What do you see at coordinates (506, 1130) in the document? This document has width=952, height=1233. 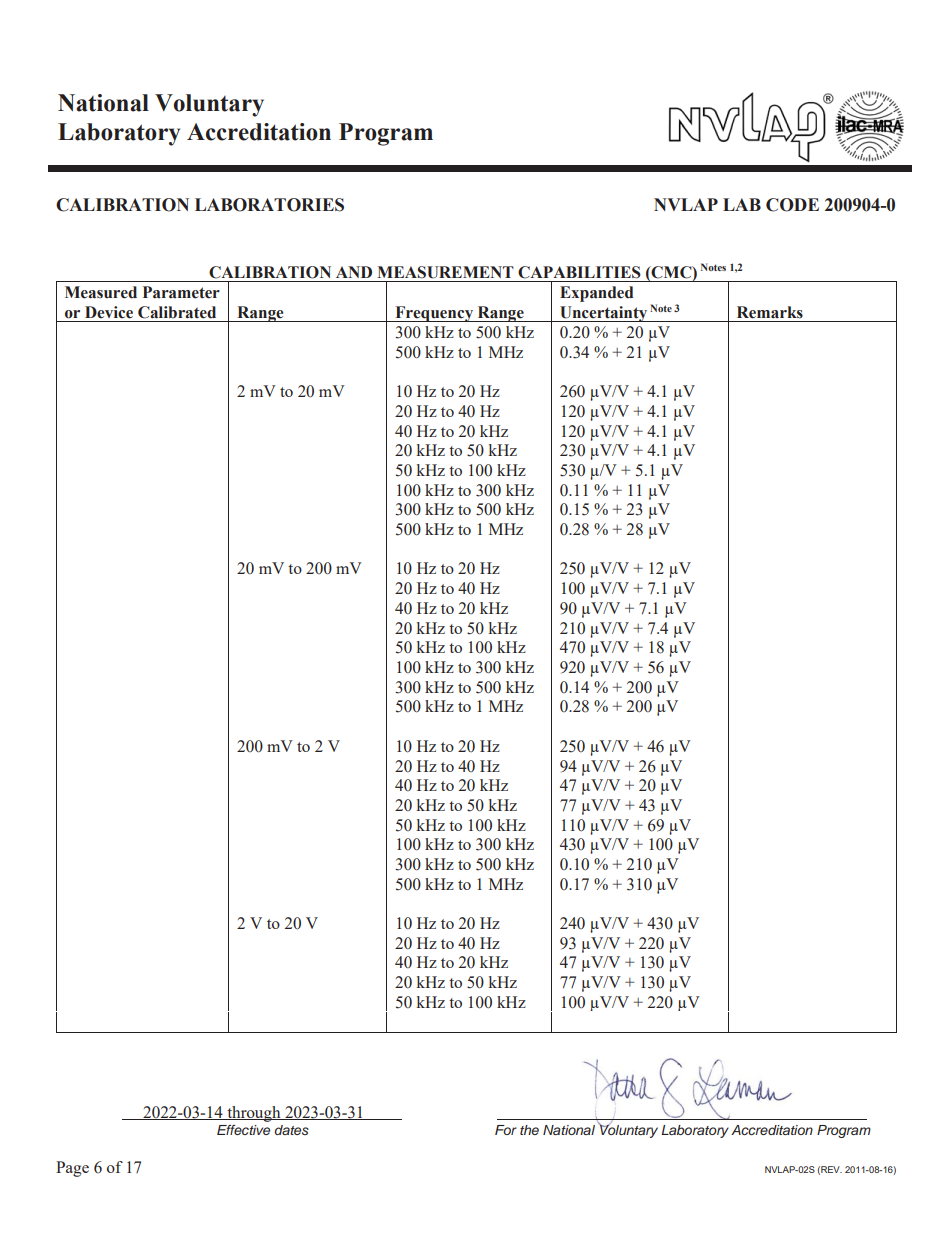 I see `For` at bounding box center [506, 1130].
